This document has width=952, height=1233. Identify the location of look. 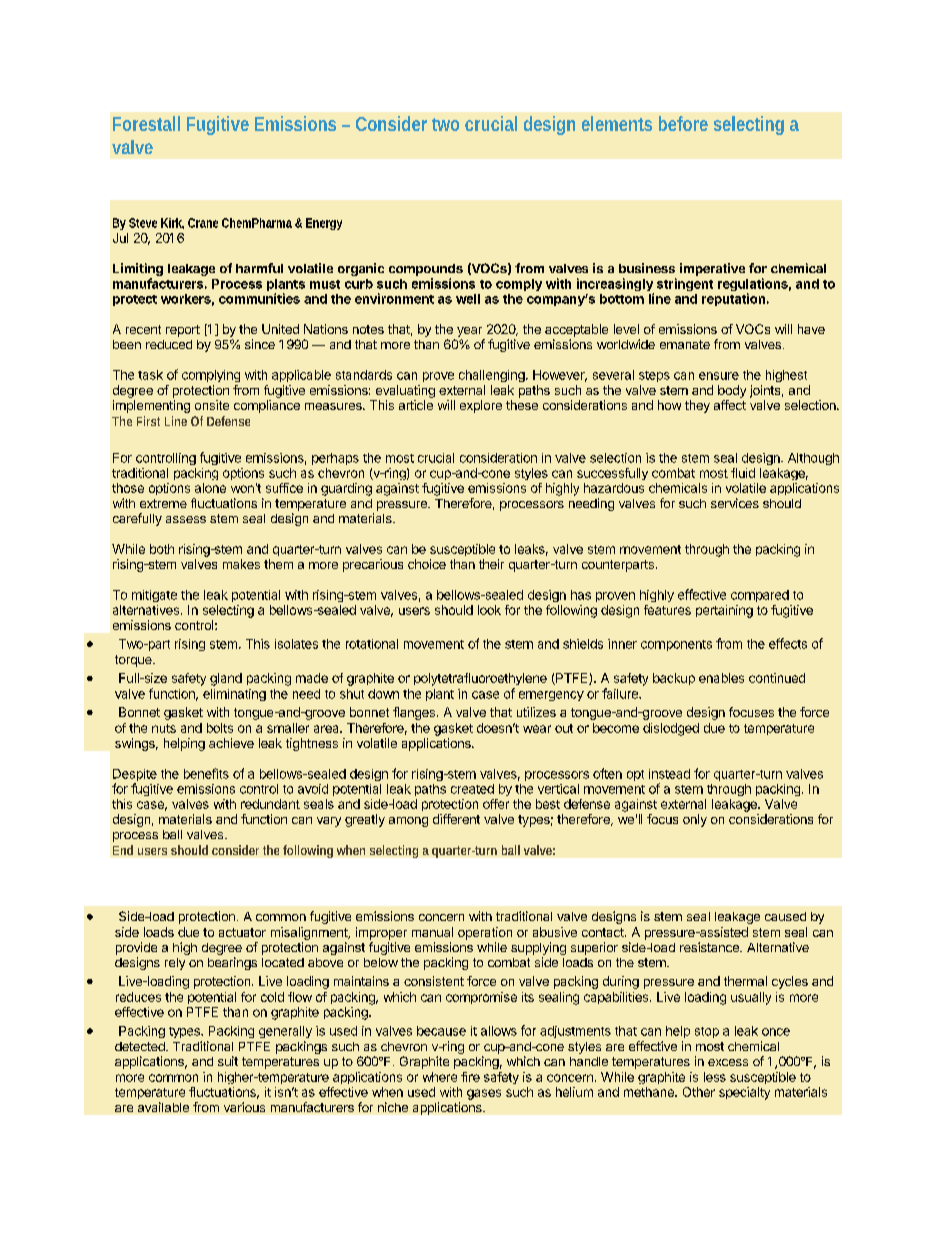
(489, 610).
